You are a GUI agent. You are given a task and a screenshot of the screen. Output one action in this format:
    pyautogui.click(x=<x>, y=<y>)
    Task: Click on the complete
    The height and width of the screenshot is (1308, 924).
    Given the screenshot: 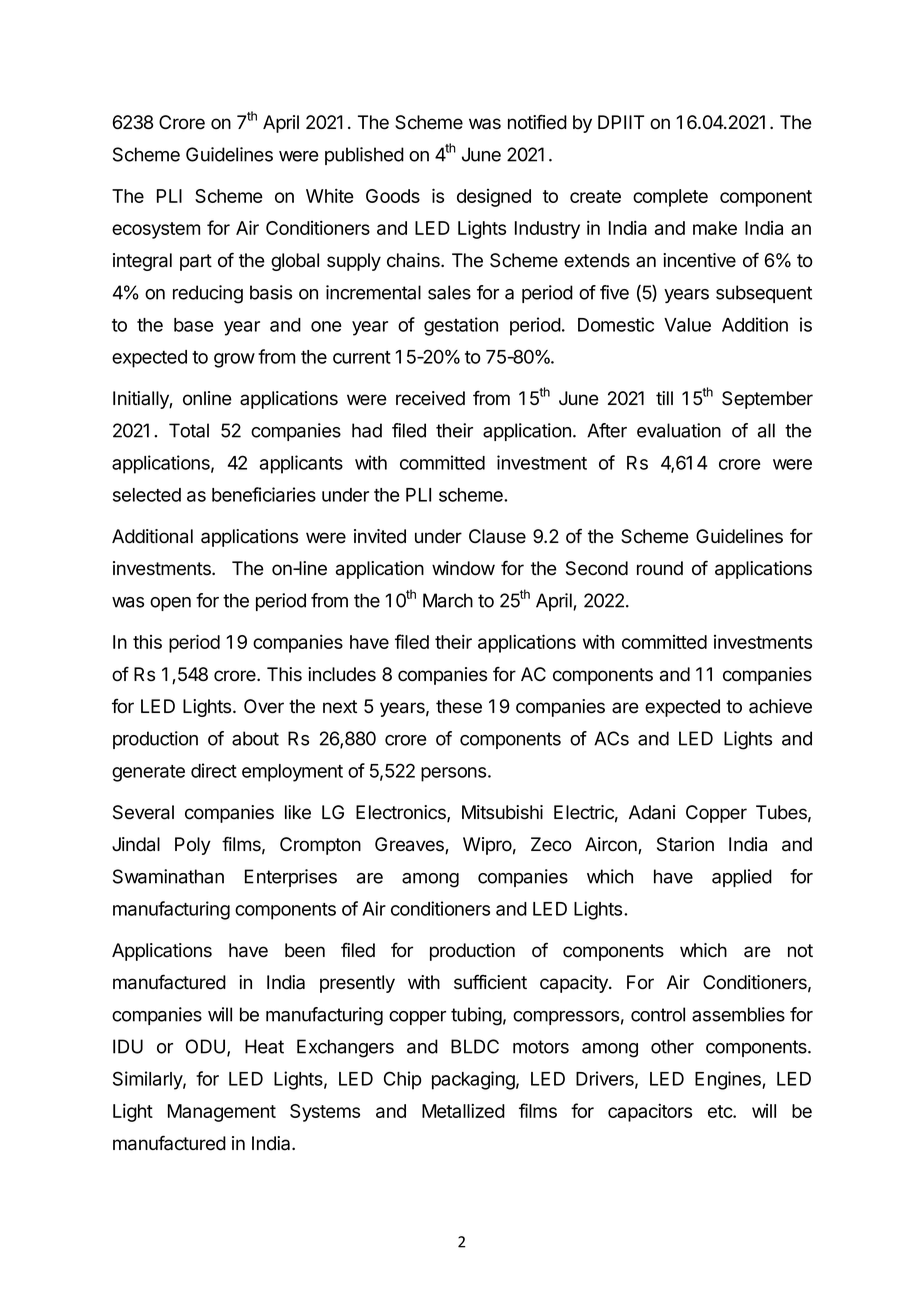 What is the action you would take?
    pyautogui.click(x=670, y=198)
